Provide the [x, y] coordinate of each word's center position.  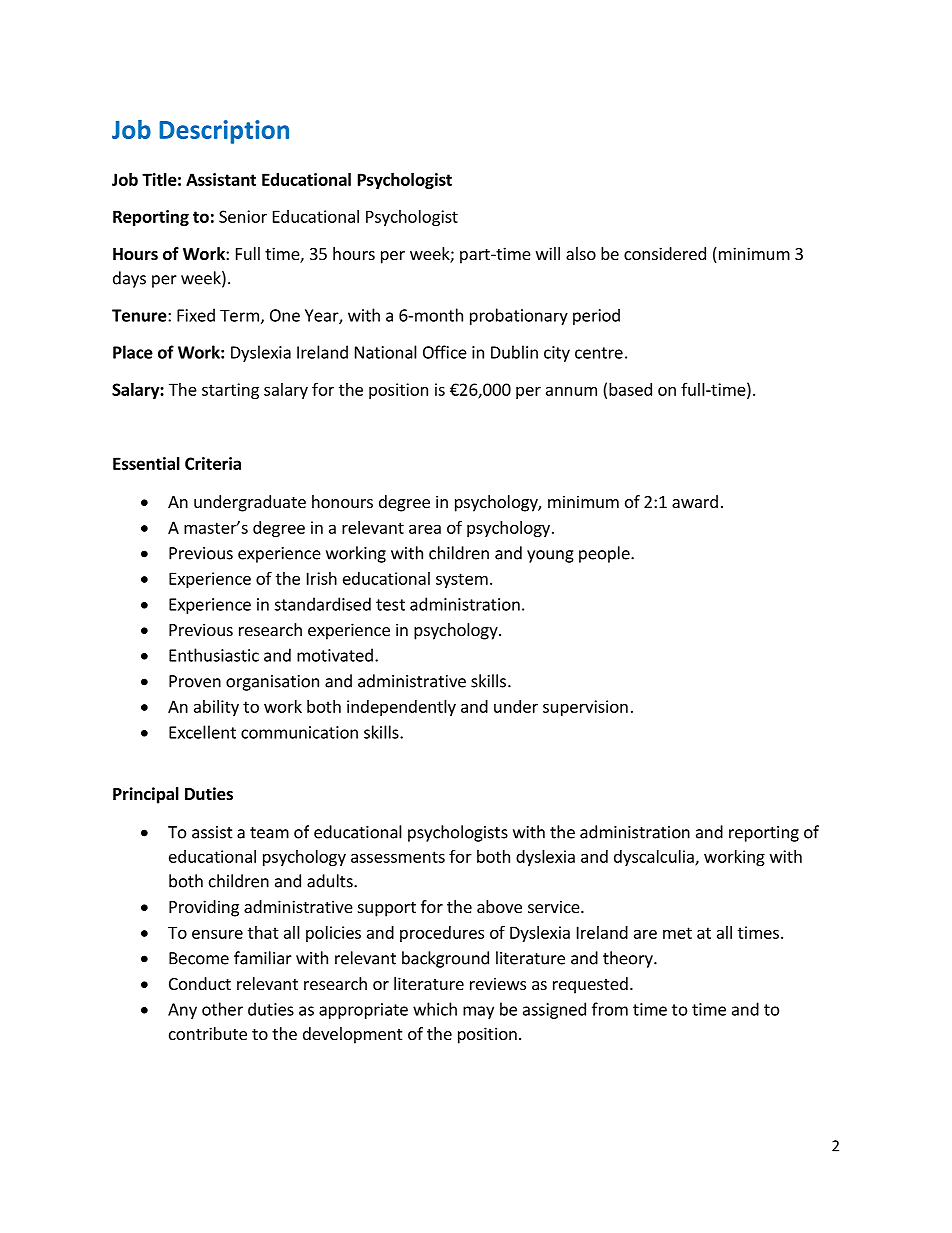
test [390, 605]
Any [182, 1011]
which [435, 1009]
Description [224, 132]
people [605, 554]
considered [665, 253]
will [548, 253]
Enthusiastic [214, 655]
